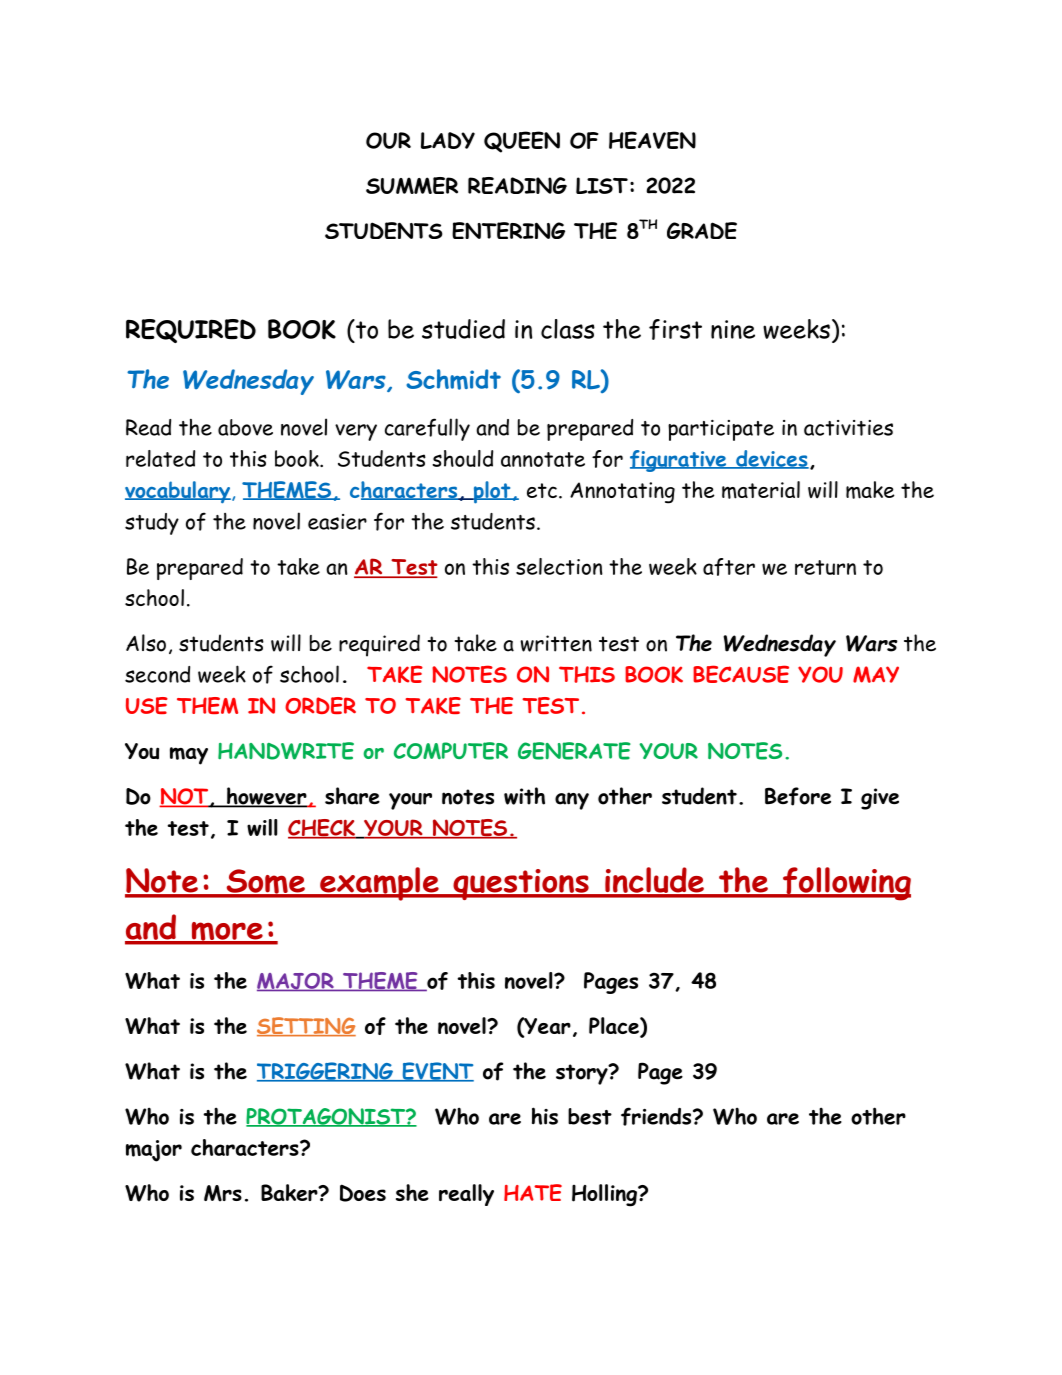 The height and width of the screenshot is (1375, 1062). What do you see at coordinates (524, 796) in the screenshot?
I see `with` at bounding box center [524, 796].
